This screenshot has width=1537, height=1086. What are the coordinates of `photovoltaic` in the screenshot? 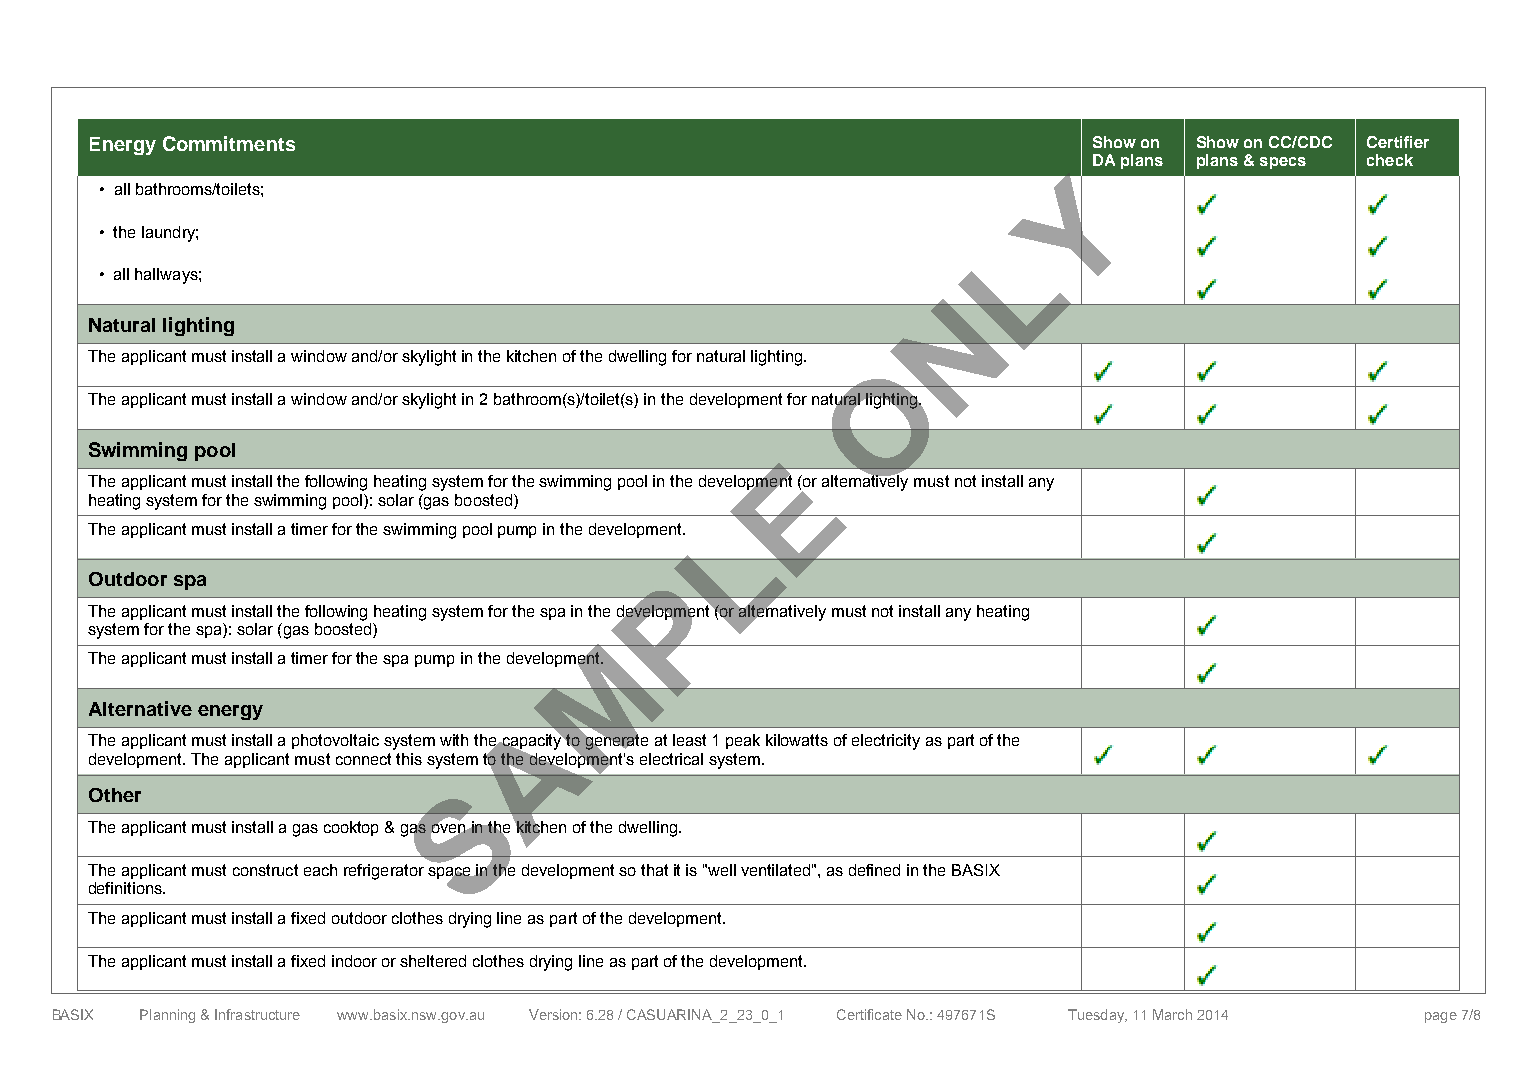 It's located at (335, 741).
